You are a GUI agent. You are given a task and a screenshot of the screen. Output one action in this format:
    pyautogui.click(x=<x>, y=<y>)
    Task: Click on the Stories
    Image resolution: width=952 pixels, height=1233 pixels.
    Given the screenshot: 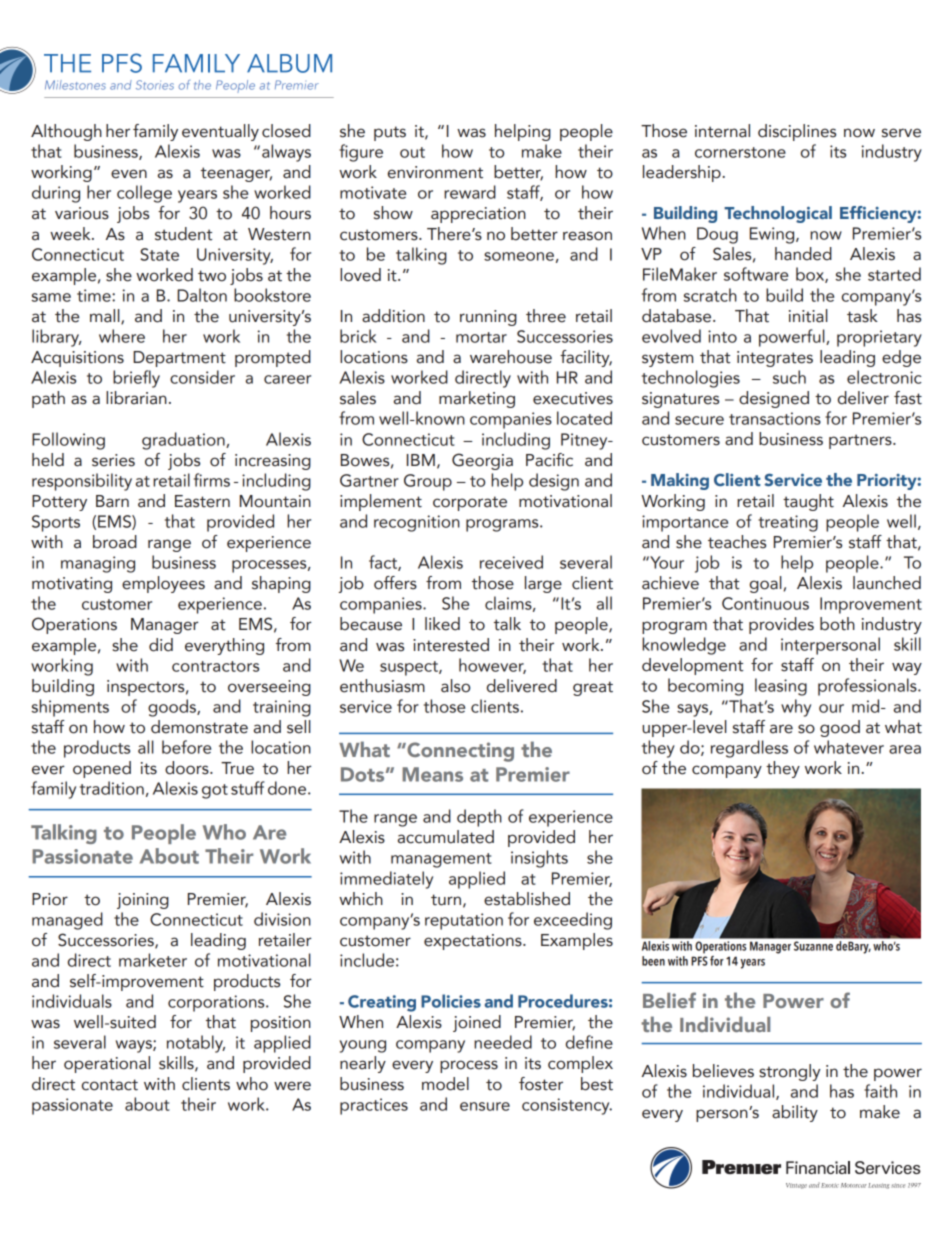 What is the action you would take?
    pyautogui.click(x=155, y=85)
